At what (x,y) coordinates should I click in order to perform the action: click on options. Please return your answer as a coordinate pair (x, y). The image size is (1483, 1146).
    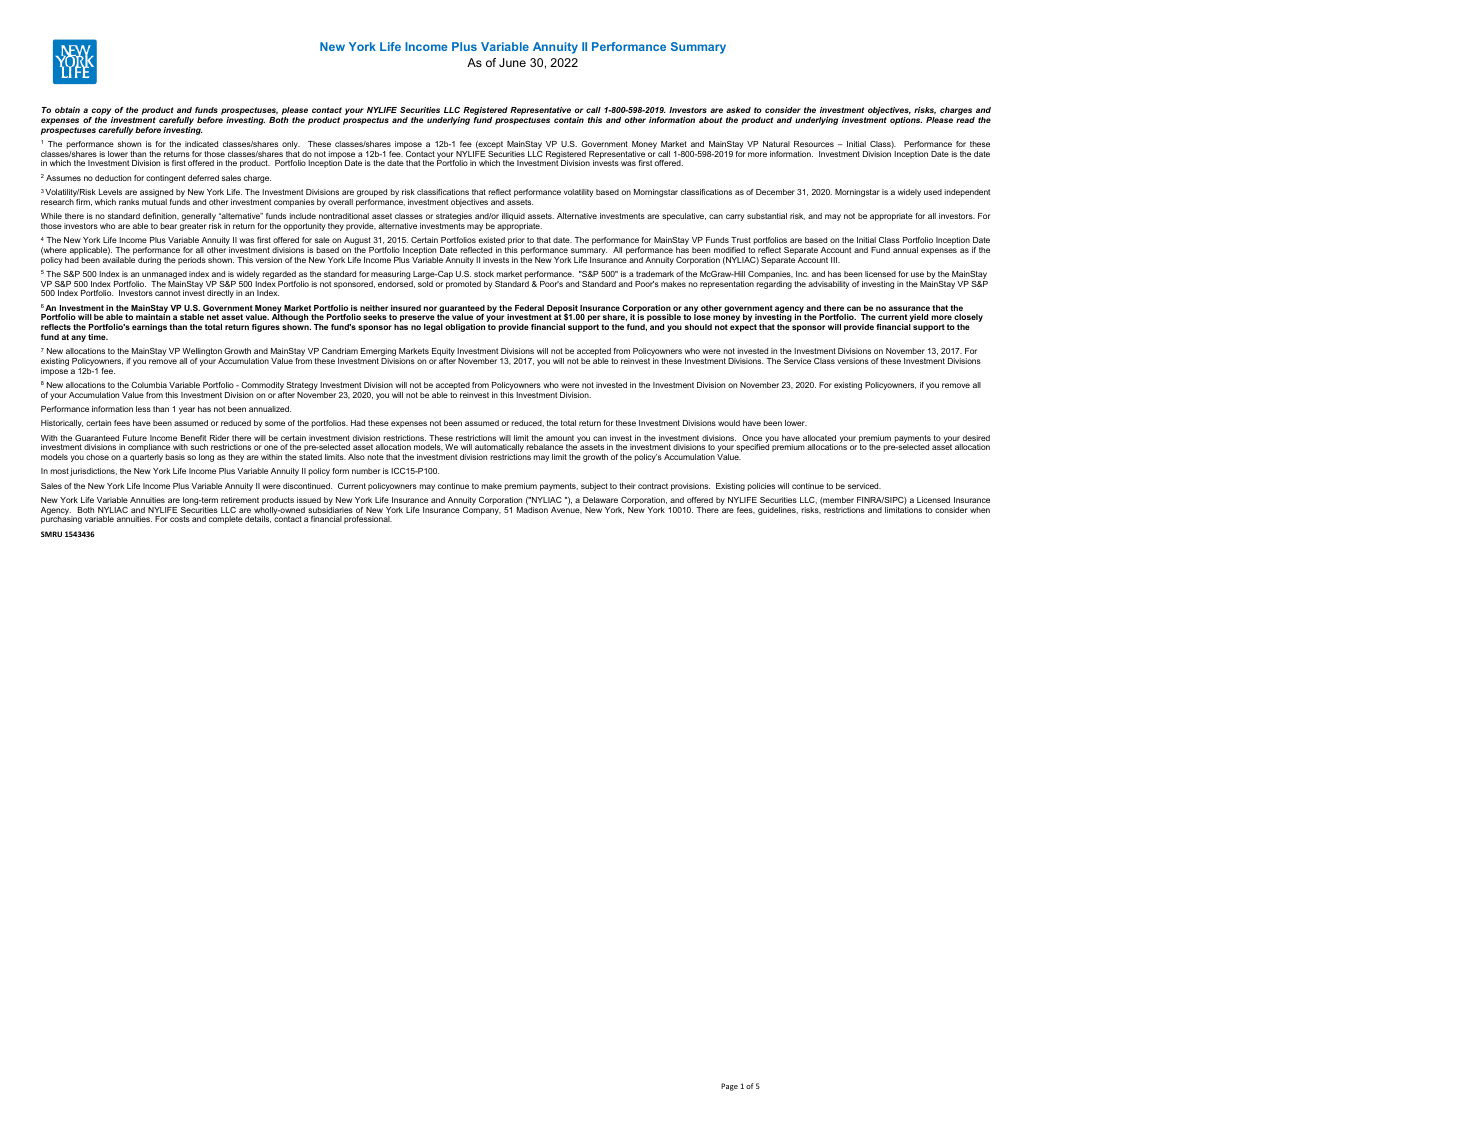
    Looking at the image, I should click on (906, 121).
